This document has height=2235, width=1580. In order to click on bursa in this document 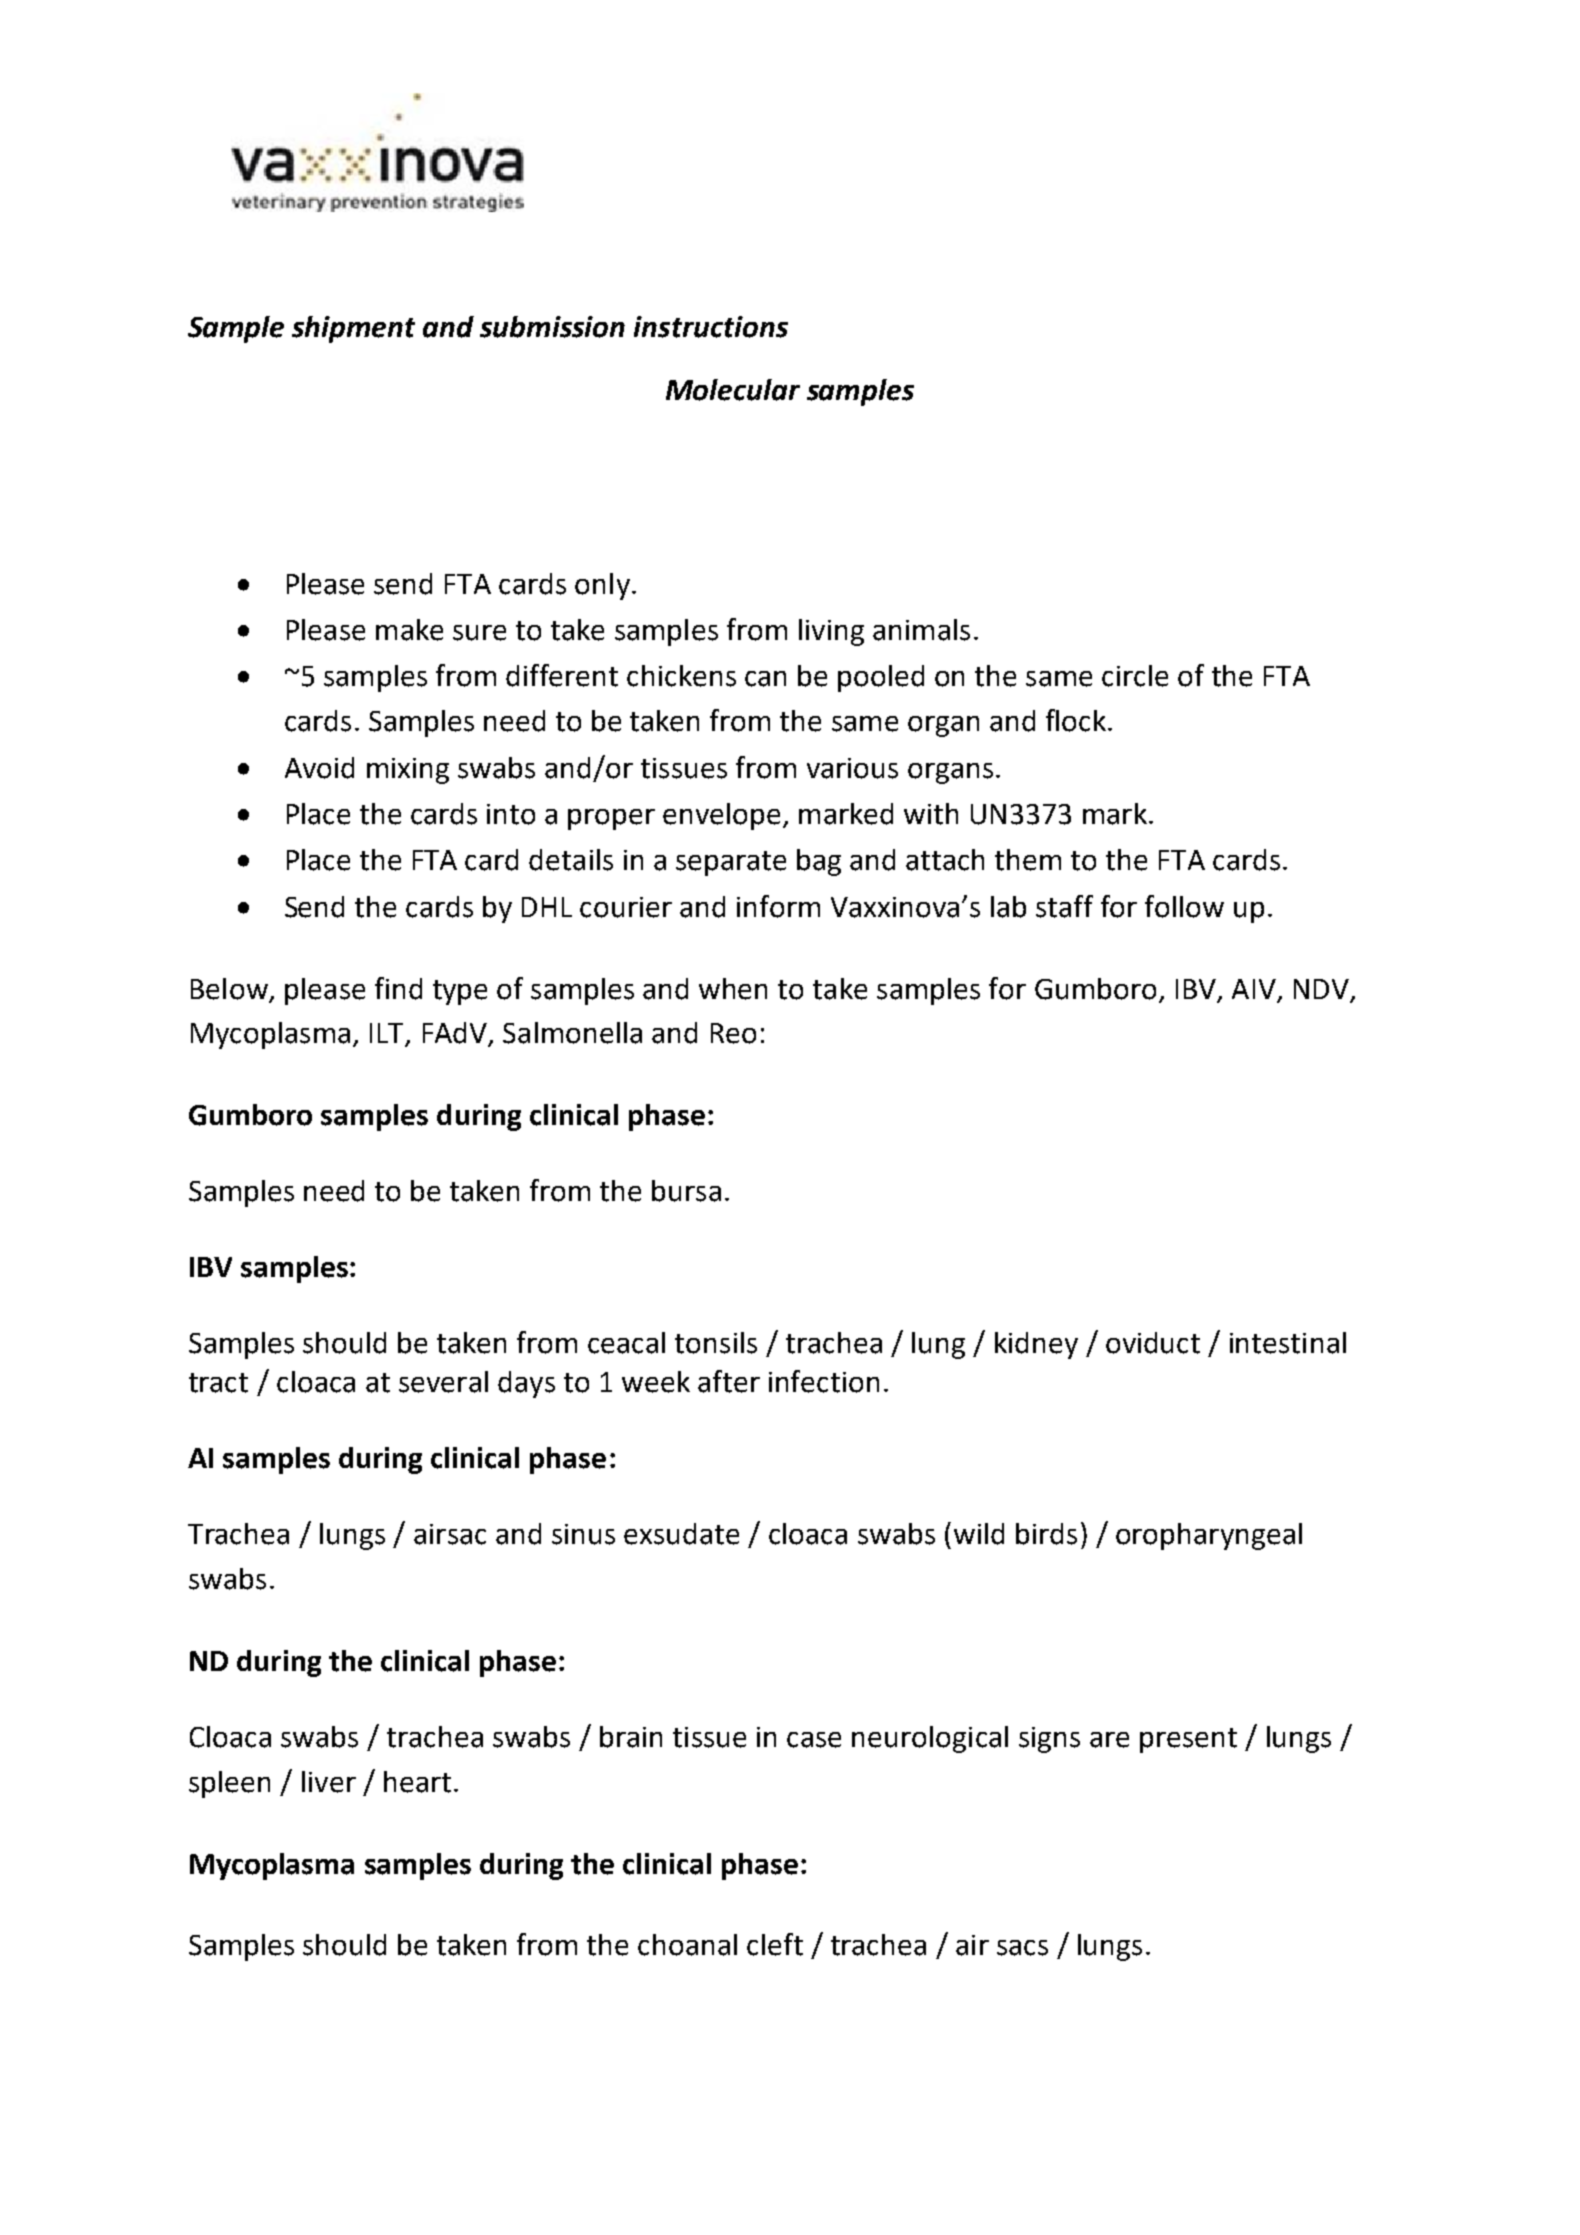, I will do `click(686, 1191)`.
